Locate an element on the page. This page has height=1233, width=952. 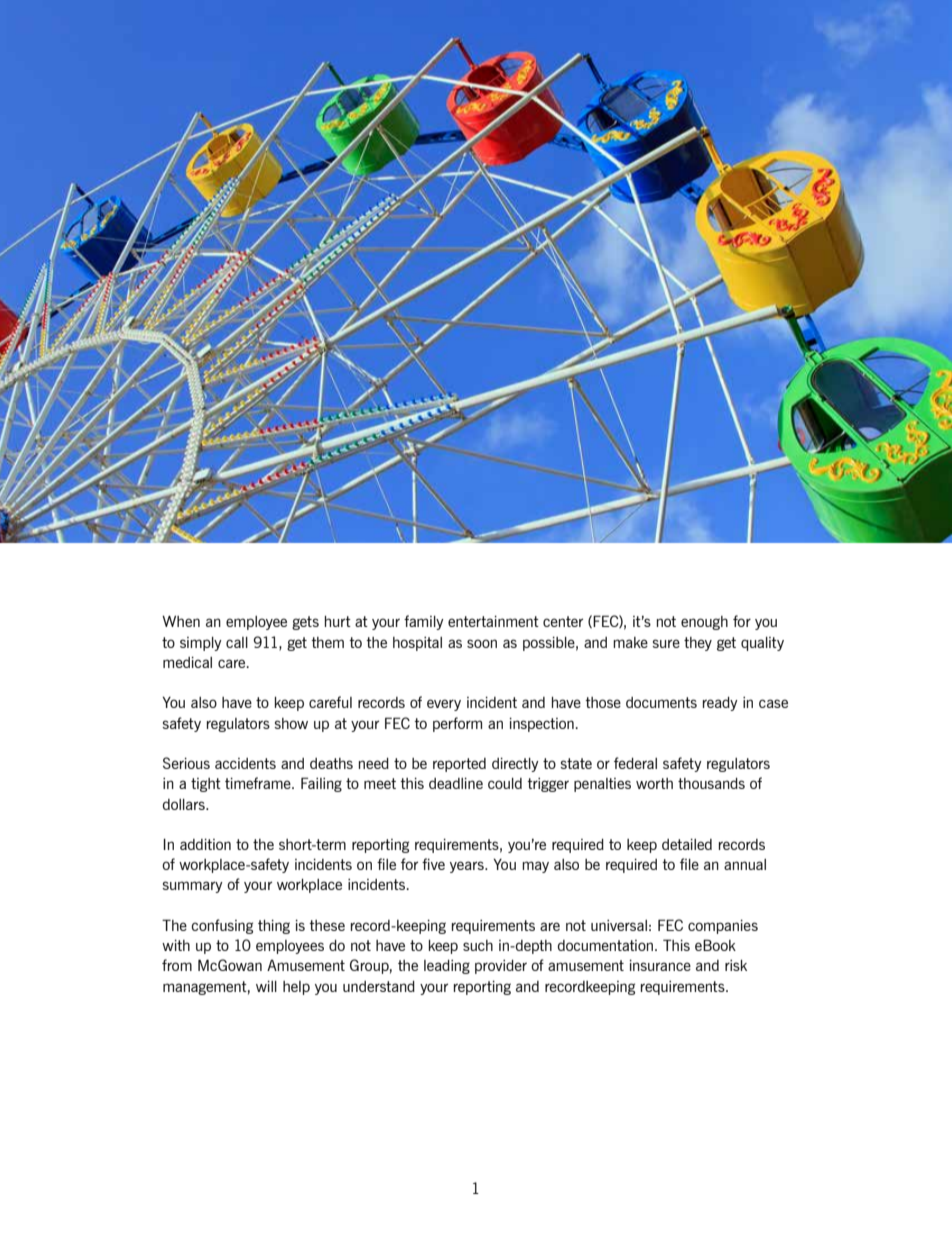
addition is located at coordinates (205, 844).
